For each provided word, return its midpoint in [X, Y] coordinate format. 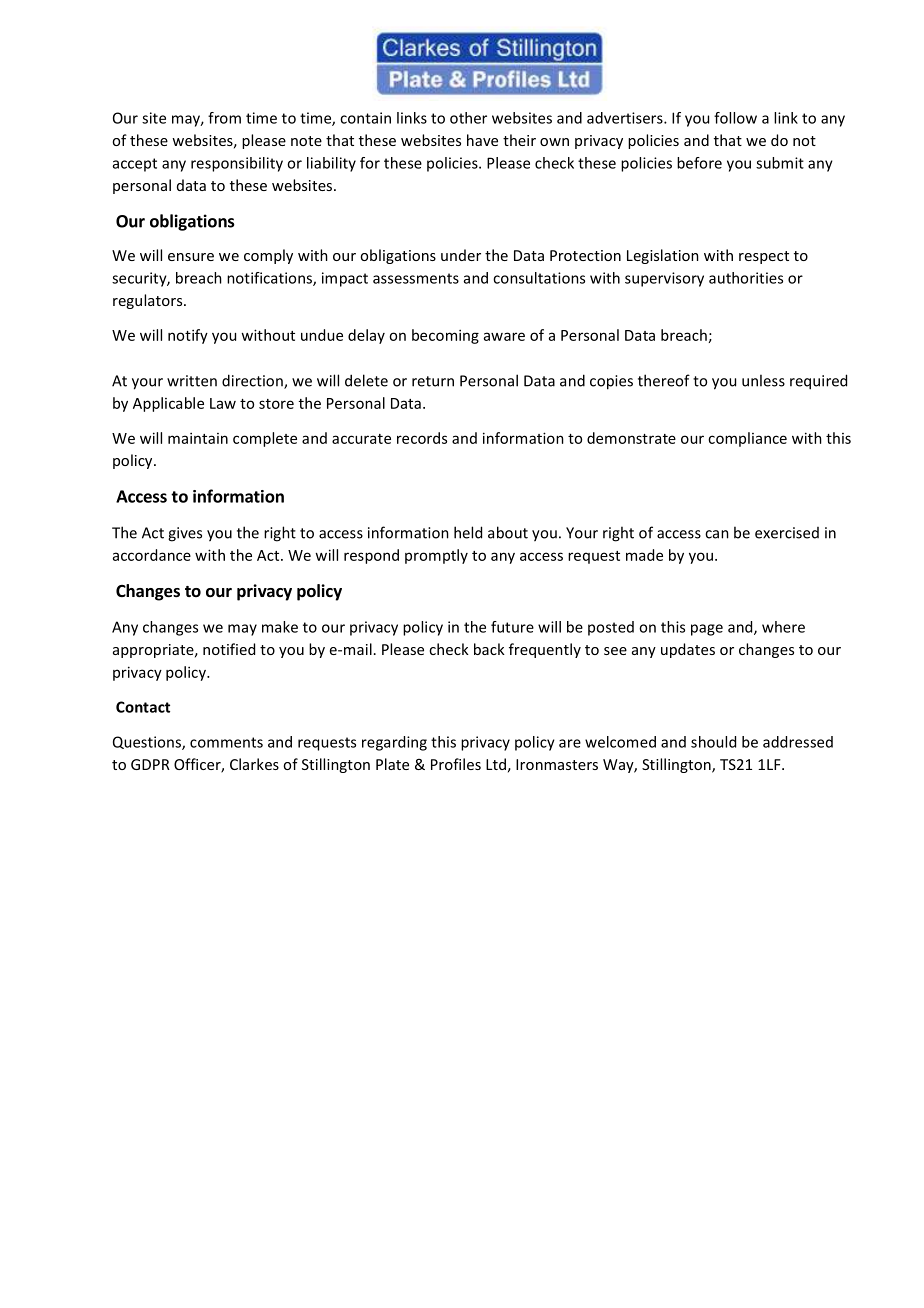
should [713, 742]
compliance [747, 439]
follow [735, 118]
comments [226, 742]
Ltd [496, 764]
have [482, 140]
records [422, 438]
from [224, 118]
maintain [198, 438]
